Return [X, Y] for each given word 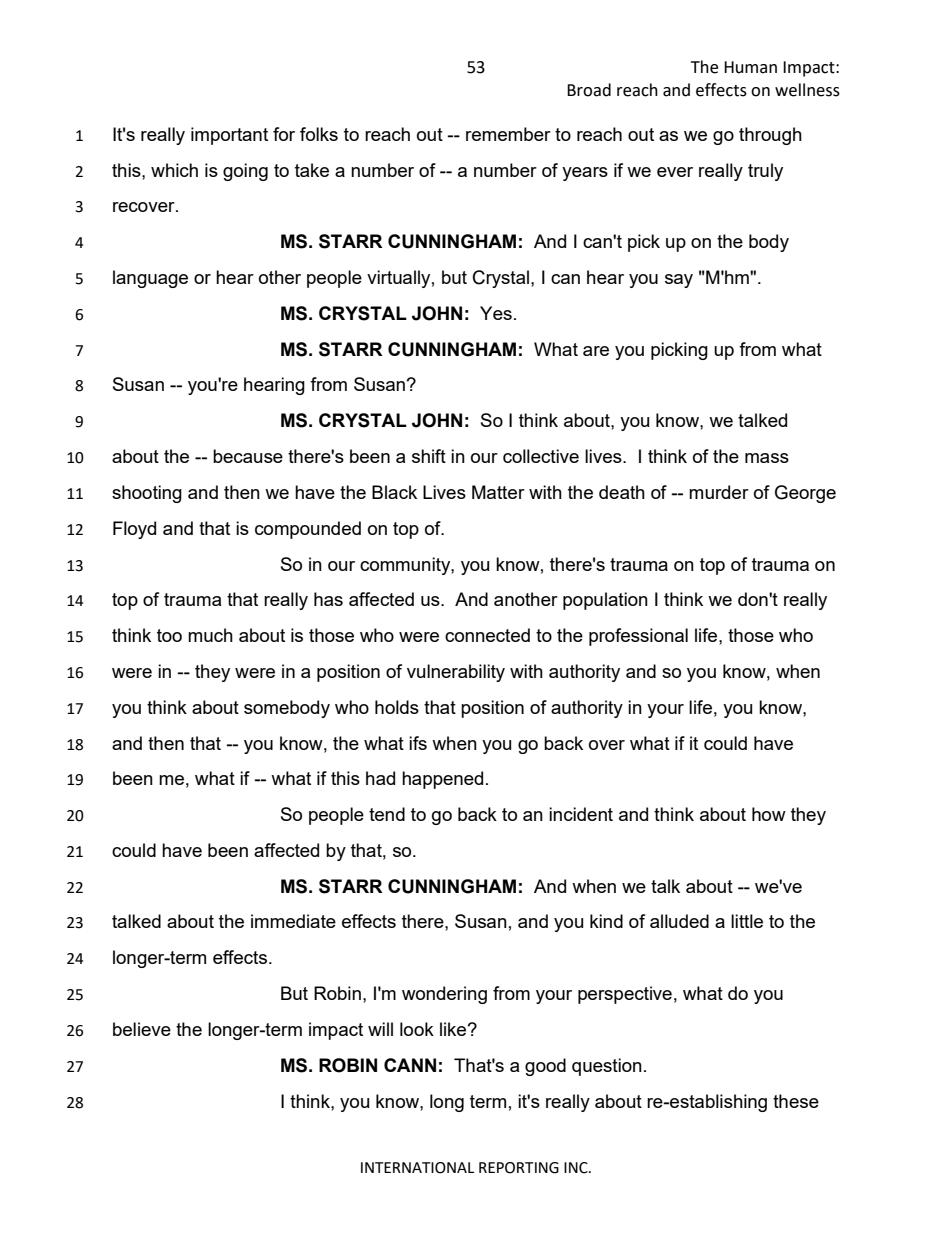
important [229, 136]
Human [750, 67]
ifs [418, 743]
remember [508, 134]
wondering [444, 995]
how [769, 814]
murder [719, 492]
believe [142, 1029]
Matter [498, 492]
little [747, 921]
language [150, 279]
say [679, 281]
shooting [147, 494]
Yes [496, 313]
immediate [293, 921]
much [210, 635]
